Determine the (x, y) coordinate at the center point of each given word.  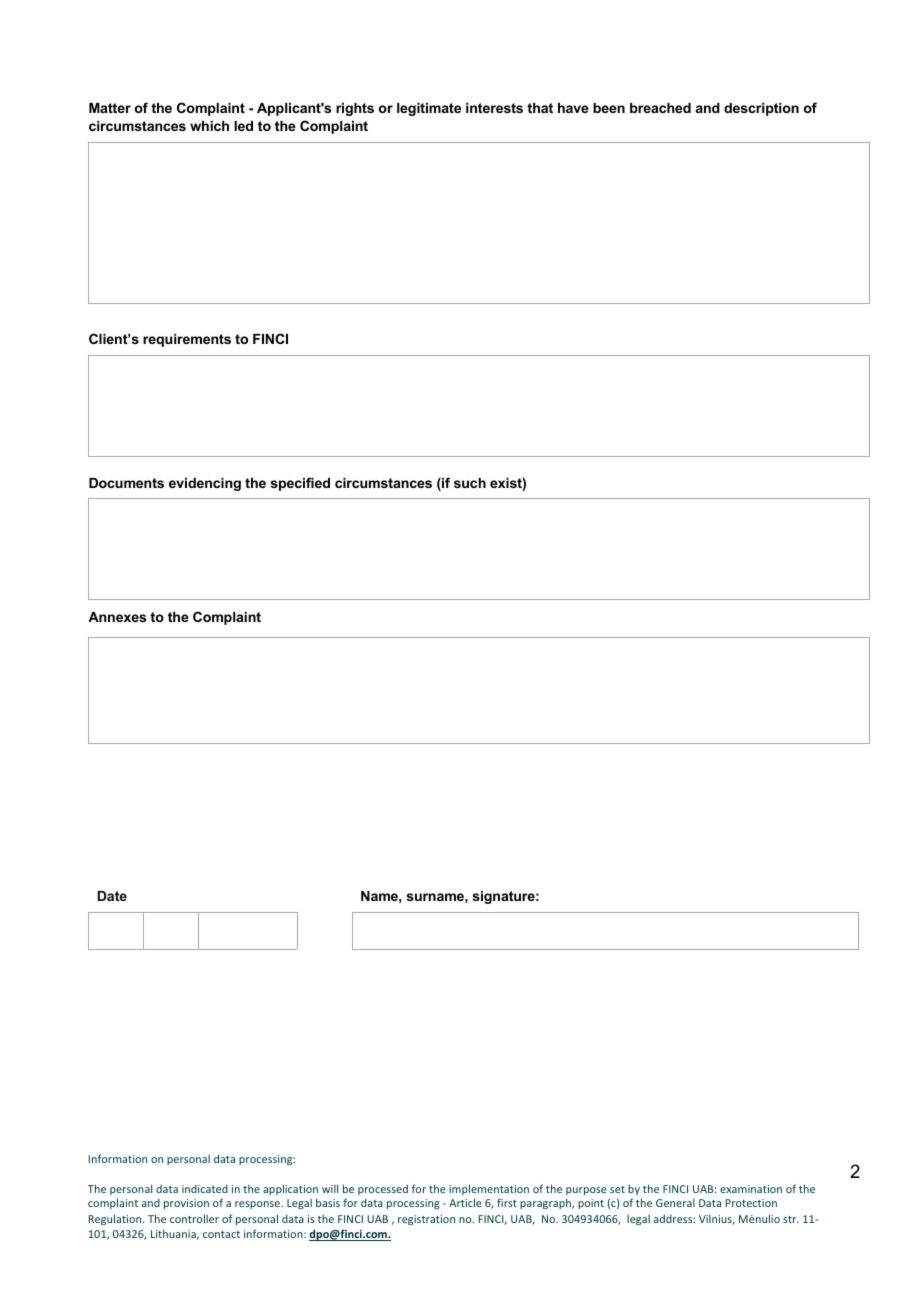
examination (751, 1189)
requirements (187, 340)
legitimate (429, 109)
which (209, 126)
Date (112, 896)
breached (660, 108)
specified (300, 484)
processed (383, 1189)
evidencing (205, 484)
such (470, 483)
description (761, 109)
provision (186, 1204)
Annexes (117, 617)
